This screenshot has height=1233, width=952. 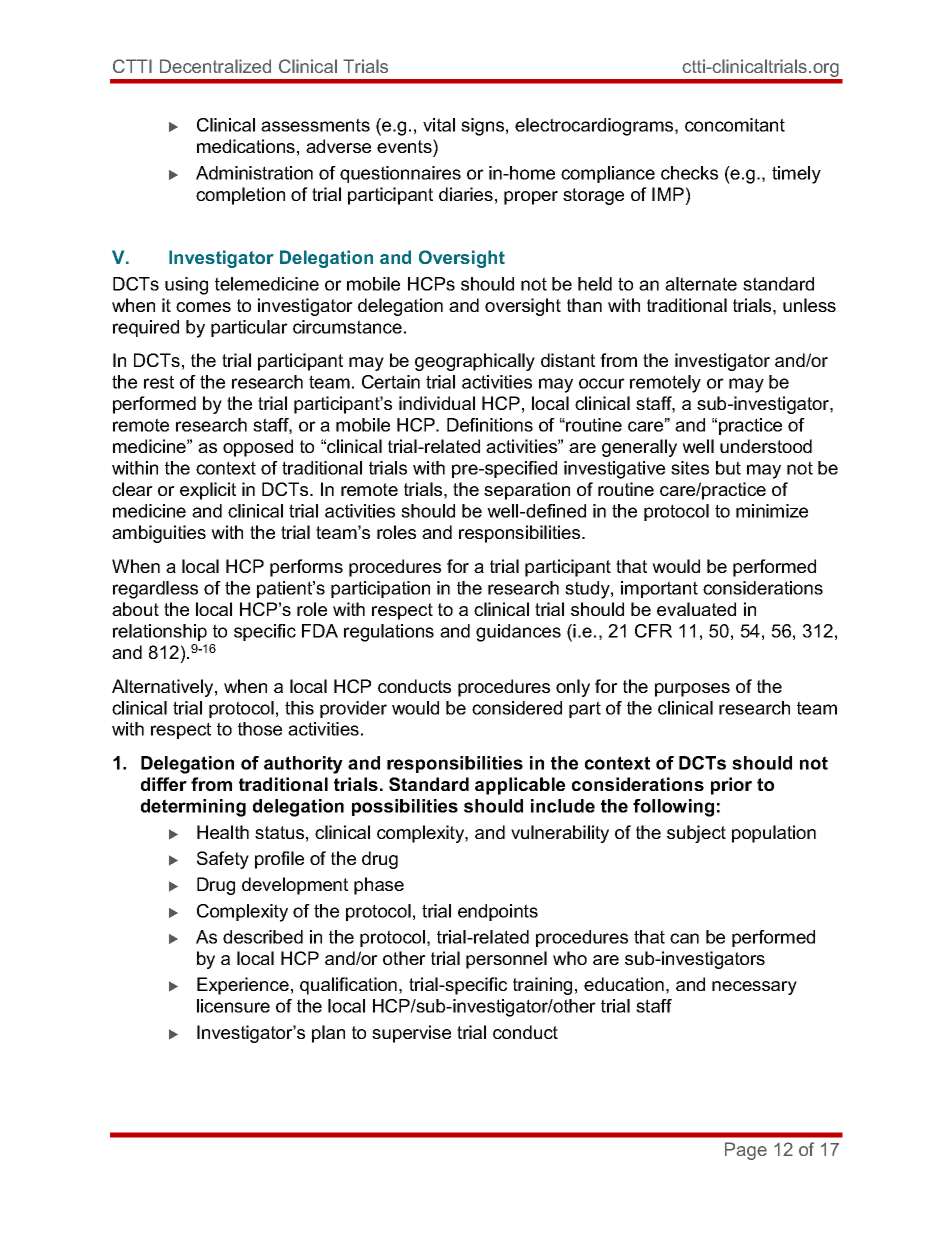 What do you see at coordinates (520, 786) in the screenshot?
I see `applicable` at bounding box center [520, 786].
